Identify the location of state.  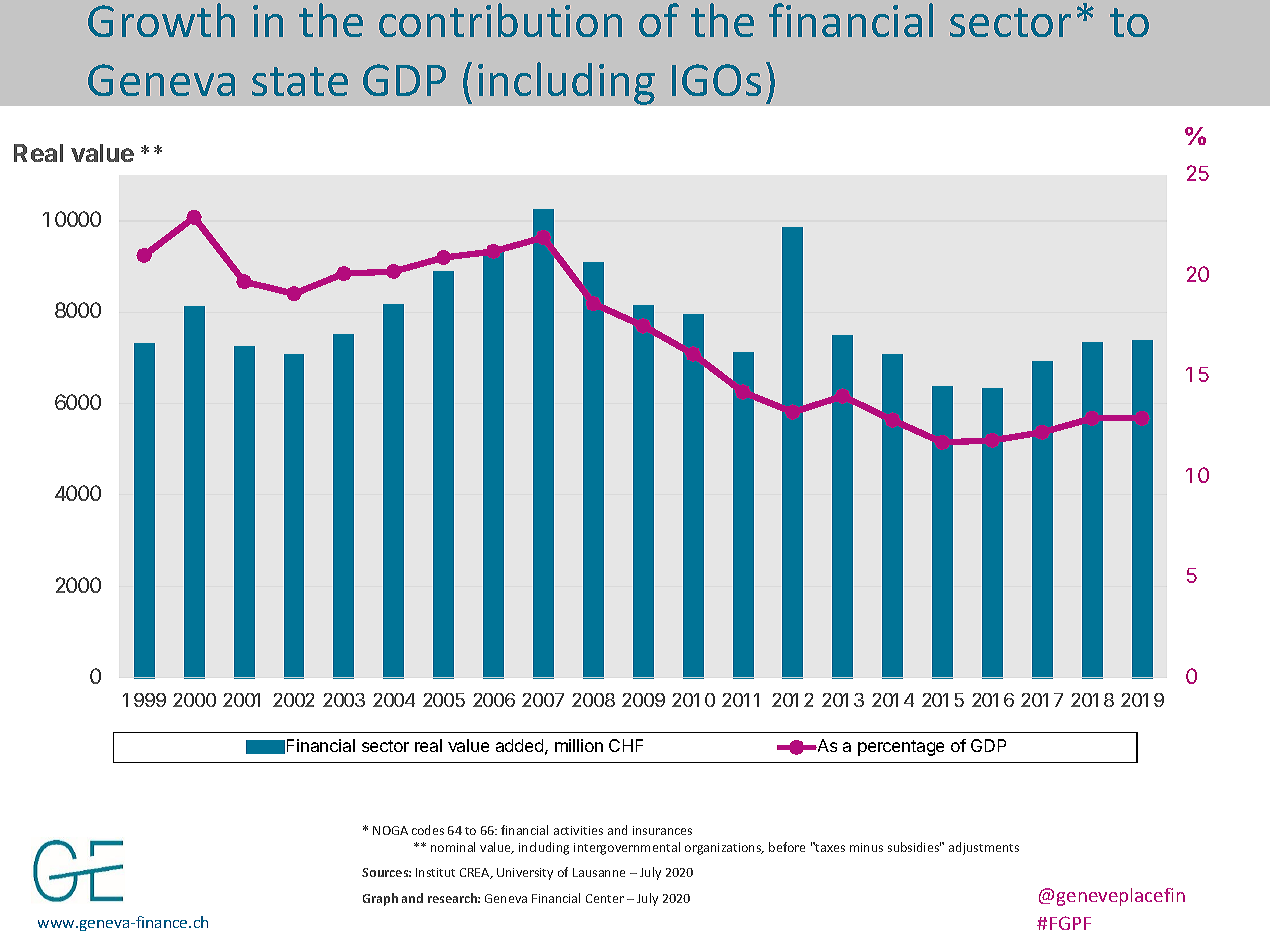
(300, 81).
